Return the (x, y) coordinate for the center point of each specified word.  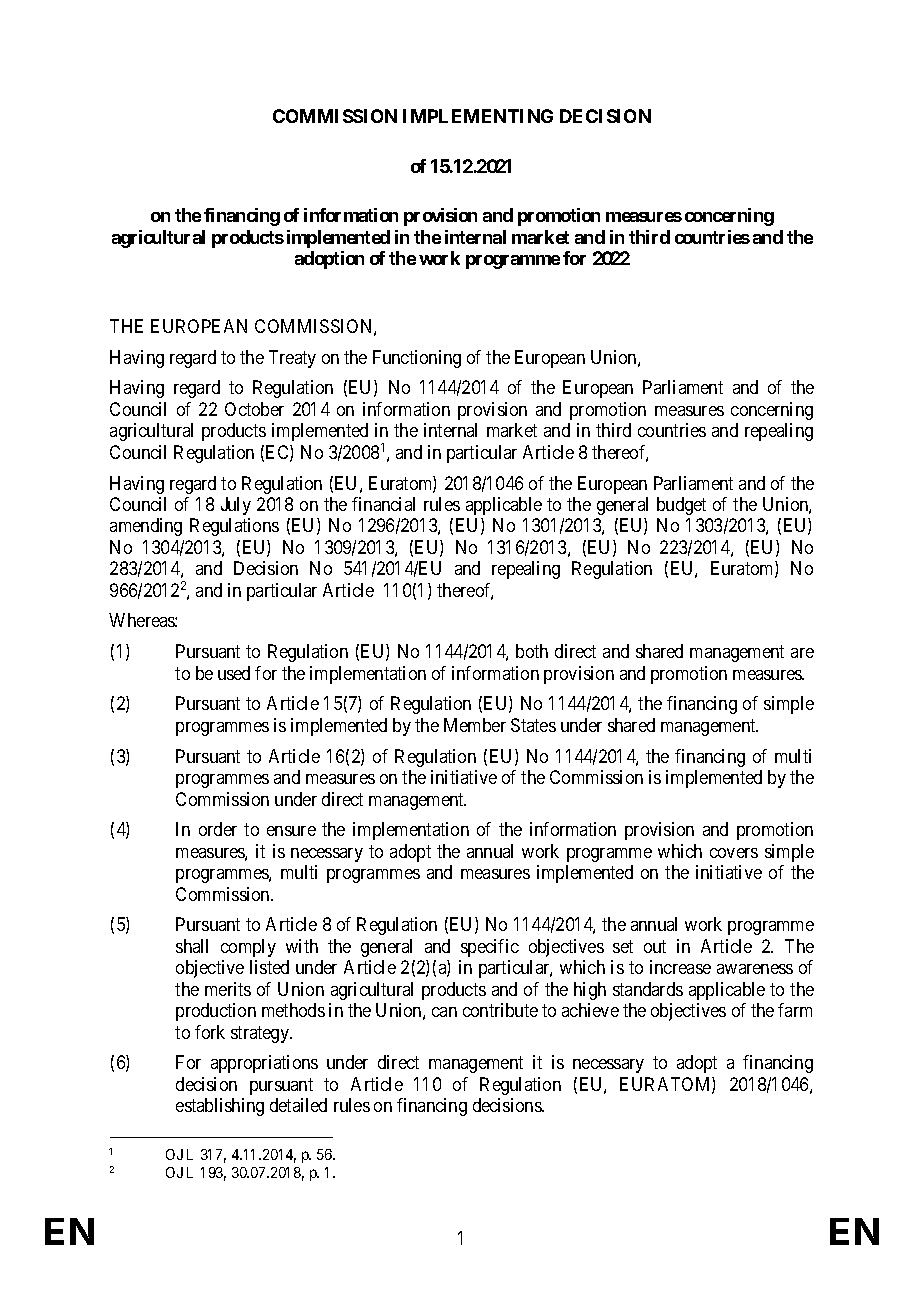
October (254, 409)
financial (383, 504)
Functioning (417, 359)
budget (681, 506)
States (533, 725)
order (218, 829)
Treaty (292, 359)
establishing (220, 1107)
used (234, 673)
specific (490, 948)
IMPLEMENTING (478, 116)
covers (734, 853)
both (532, 651)
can (444, 1012)
